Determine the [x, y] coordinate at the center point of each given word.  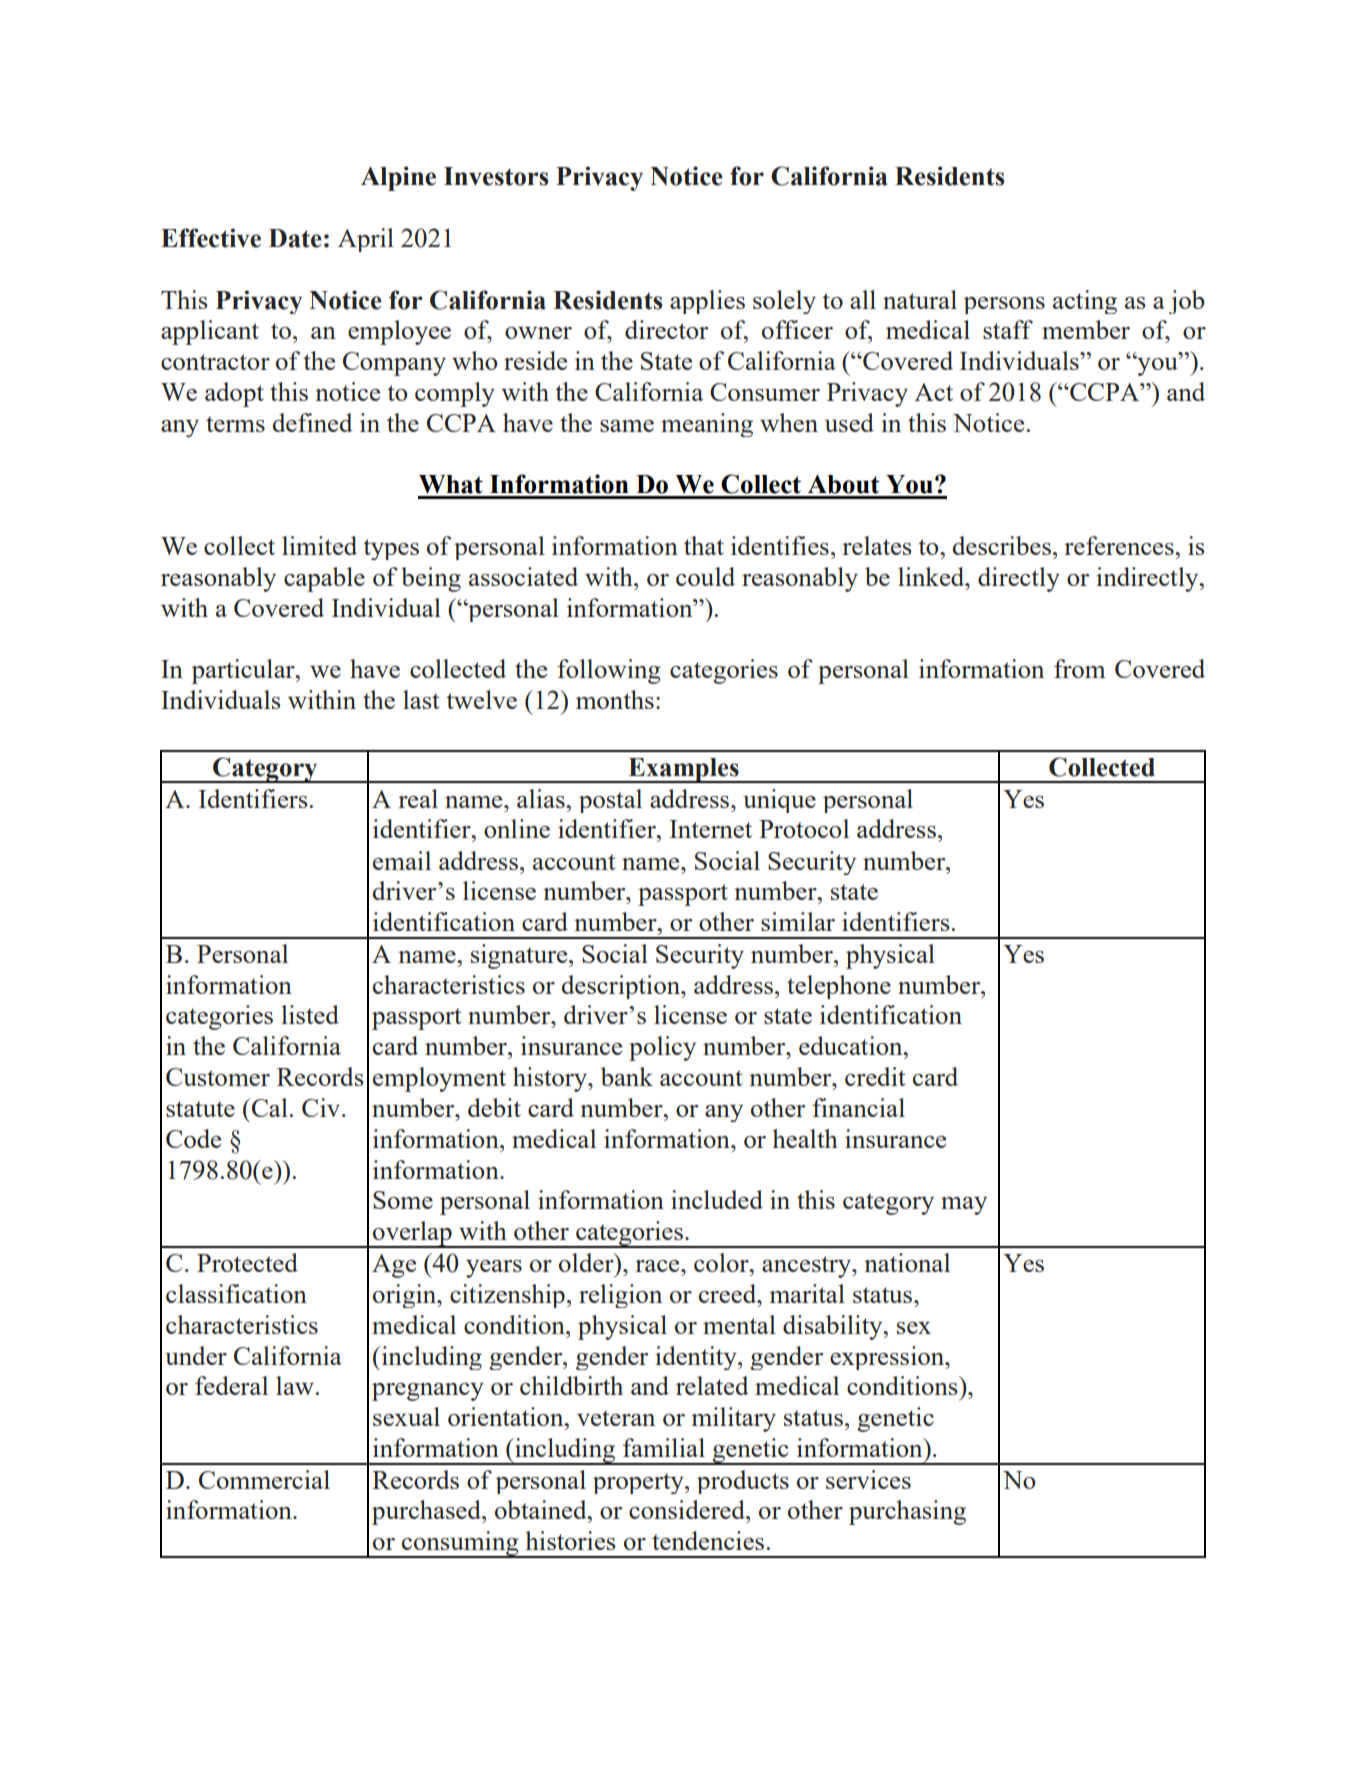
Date [295, 238]
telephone [839, 987]
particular [244, 671]
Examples [683, 770]
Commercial [264, 1479]
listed [310, 1014]
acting [1085, 302]
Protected [247, 1262]
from [1080, 668]
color [722, 1262]
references [1120, 545]
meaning [707, 425]
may [964, 1206]
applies [707, 302]
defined [313, 422]
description [622, 987]
